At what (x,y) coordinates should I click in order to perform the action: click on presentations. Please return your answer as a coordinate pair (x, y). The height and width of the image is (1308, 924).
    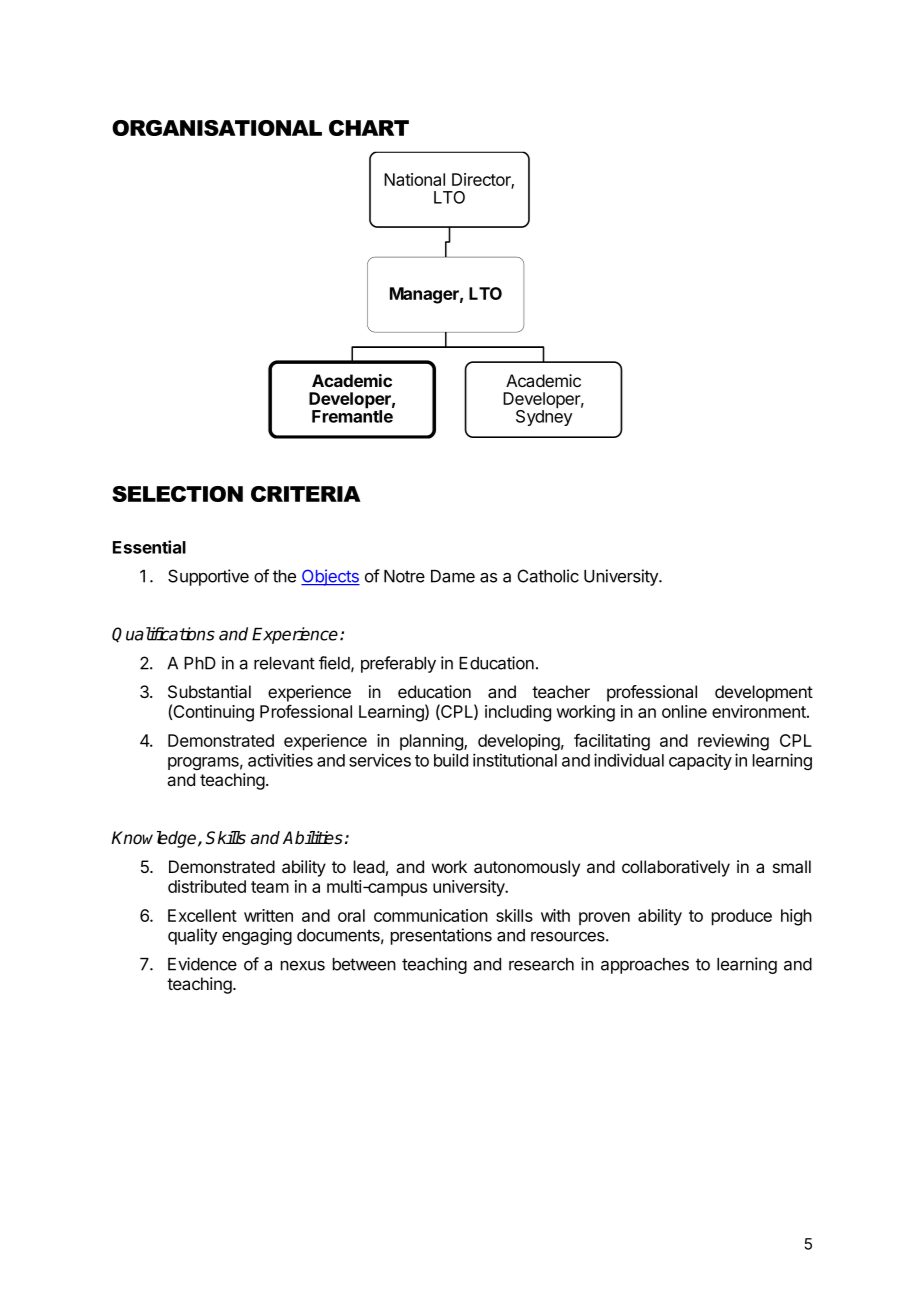
    Looking at the image, I should click on (441, 936).
